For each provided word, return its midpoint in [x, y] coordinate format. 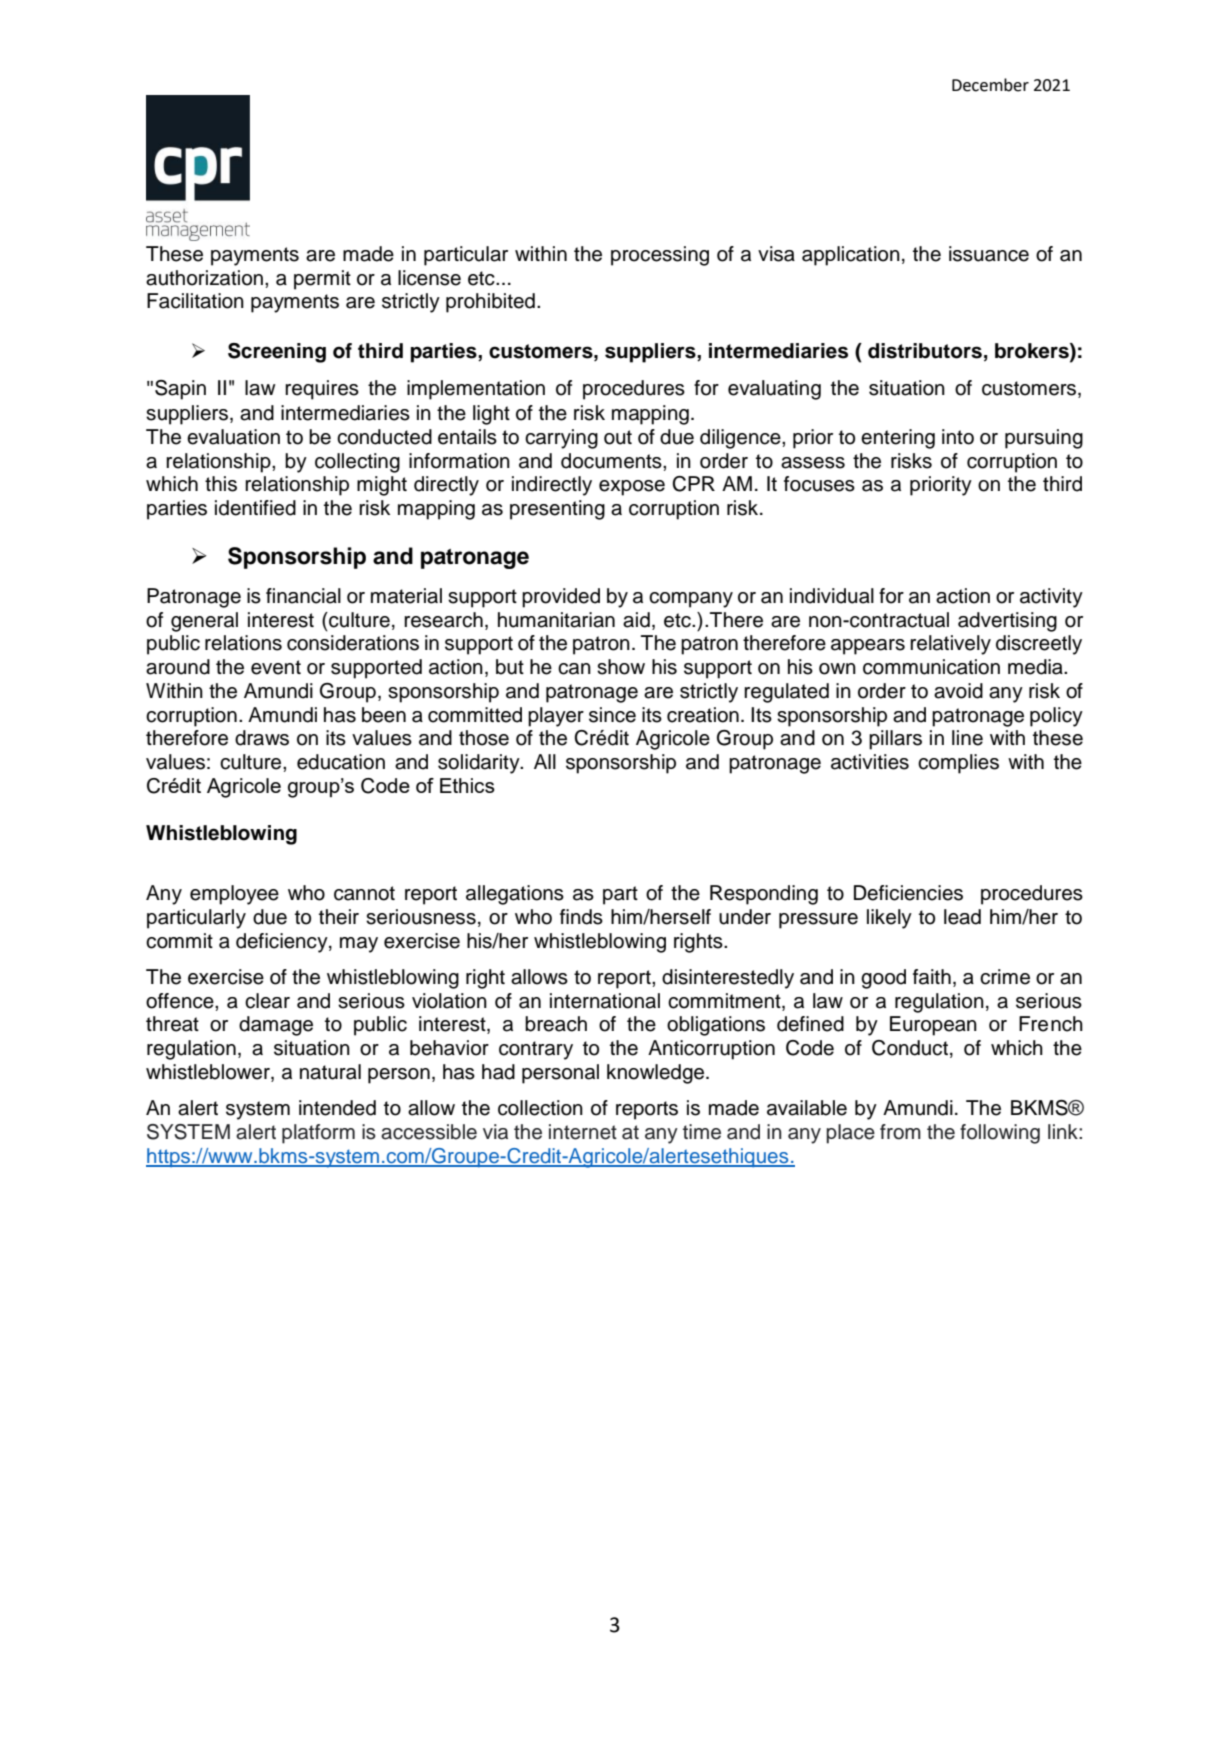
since [612, 715]
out [618, 437]
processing [660, 256]
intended [337, 1108]
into [958, 437]
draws [262, 738]
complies [958, 764]
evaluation [233, 437]
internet [583, 1132]
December [990, 85]
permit [322, 280]
